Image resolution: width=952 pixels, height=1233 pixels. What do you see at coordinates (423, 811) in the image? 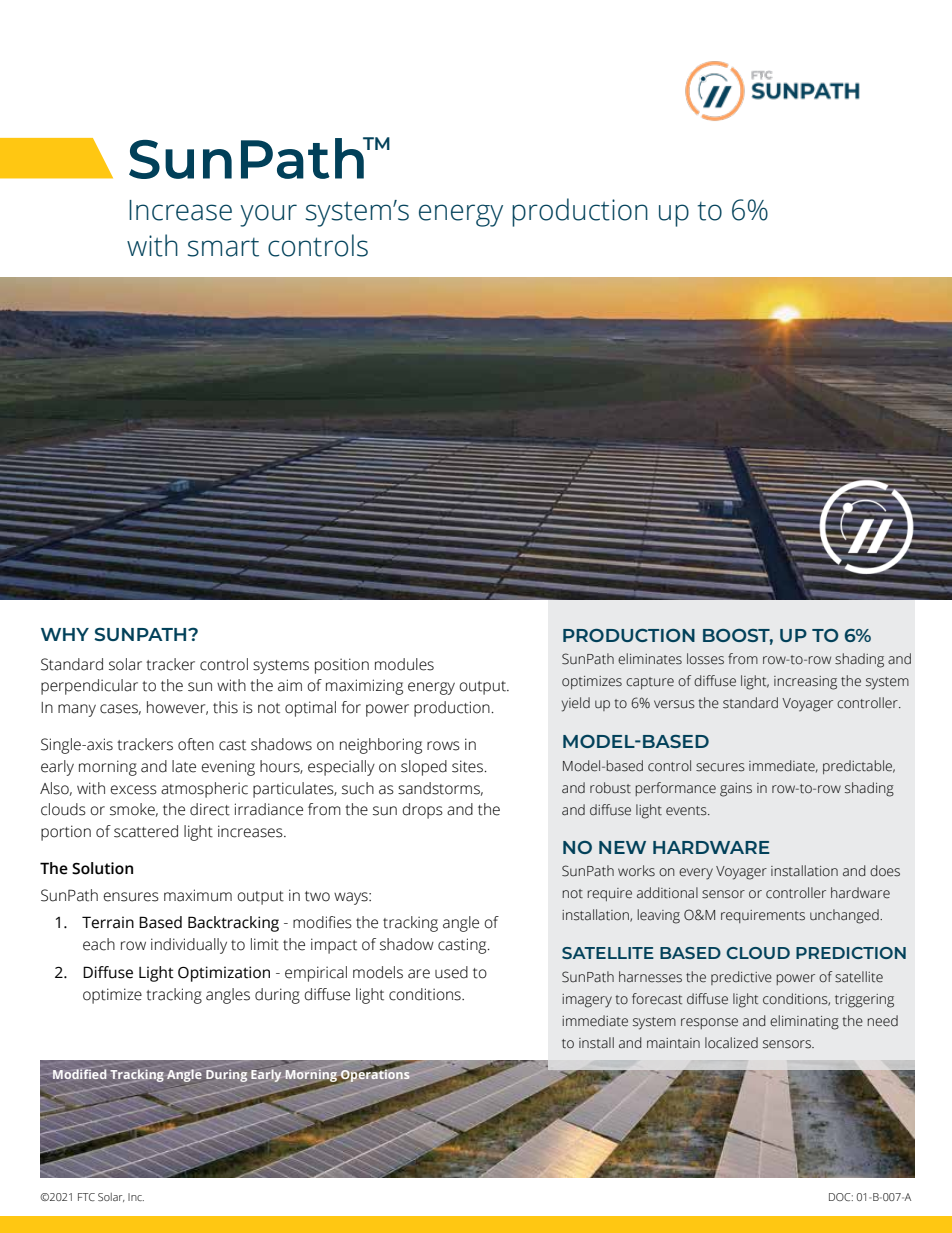
I see `drops` at bounding box center [423, 811].
